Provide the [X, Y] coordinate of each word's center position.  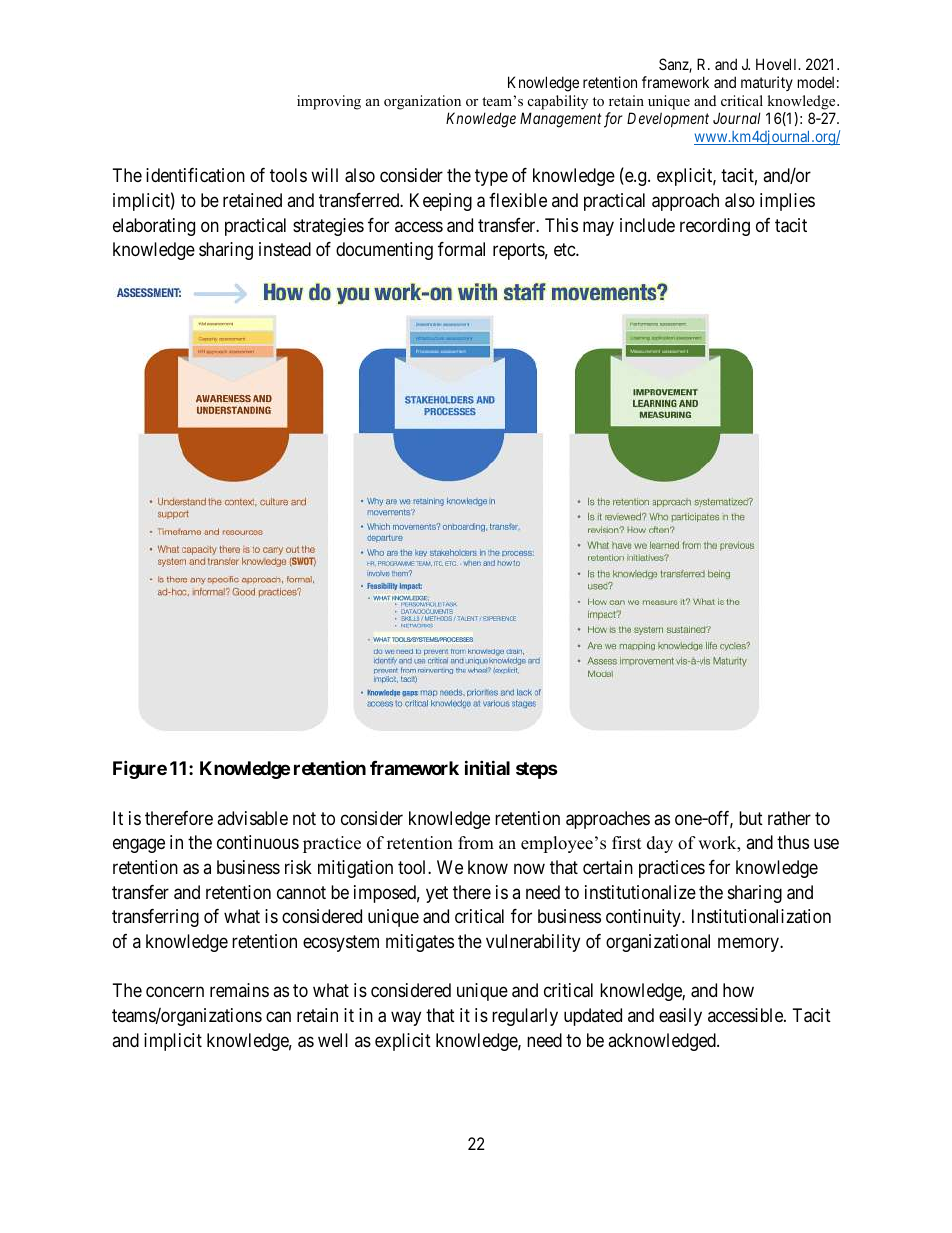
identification [195, 175]
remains [239, 990]
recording [715, 227]
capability [558, 102]
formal [461, 249]
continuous [258, 842]
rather [789, 818]
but [751, 818]
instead [285, 249]
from [476, 843]
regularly [525, 1017]
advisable [252, 818]
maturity [767, 83]
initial [487, 767]
